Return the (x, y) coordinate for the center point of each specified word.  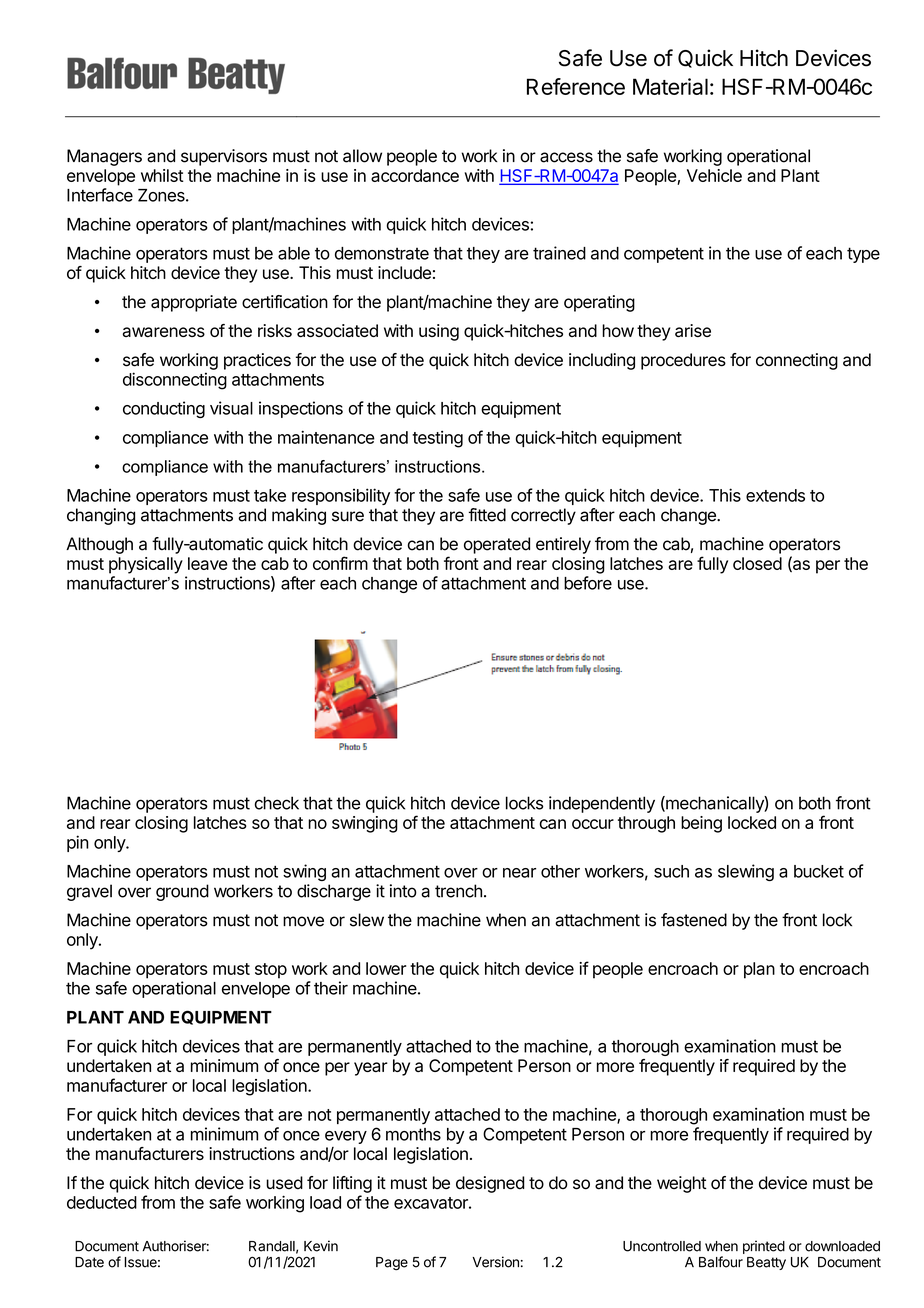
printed (764, 1247)
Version (495, 1262)
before (588, 583)
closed (757, 563)
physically (146, 565)
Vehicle (714, 175)
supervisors (224, 157)
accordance (415, 175)
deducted (102, 1202)
